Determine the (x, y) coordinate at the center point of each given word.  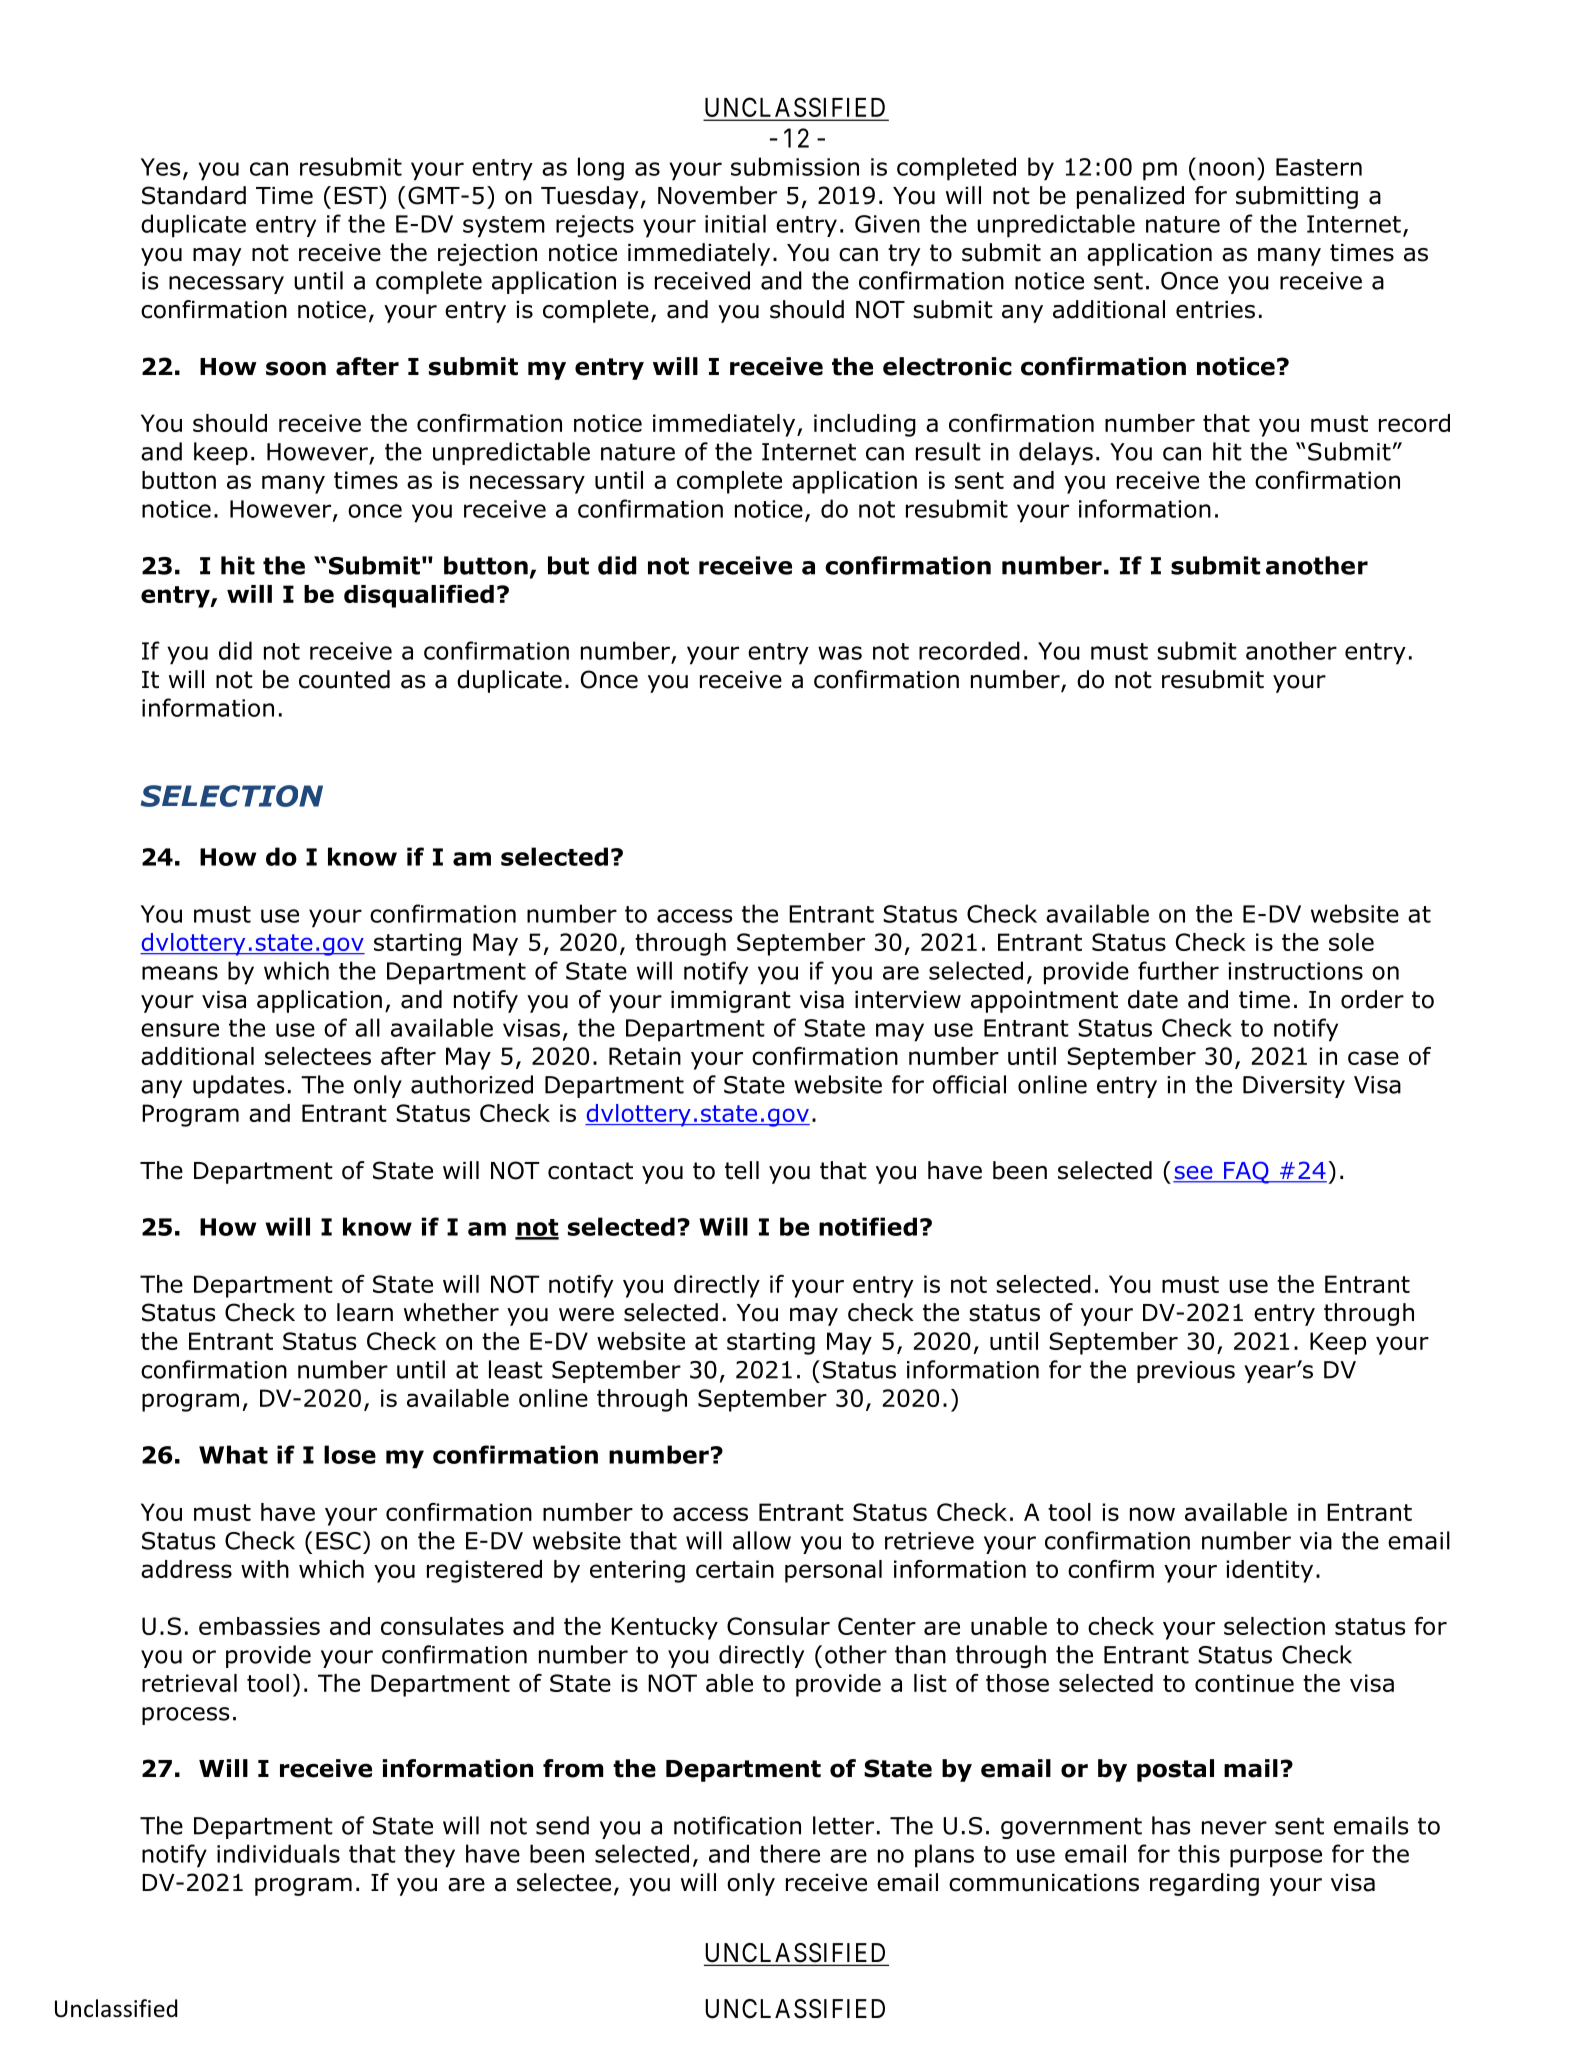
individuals (278, 1853)
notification (737, 1825)
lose (350, 1454)
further (1178, 970)
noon (1226, 169)
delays (1056, 453)
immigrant (731, 1002)
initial (735, 223)
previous (1186, 1372)
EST (357, 195)
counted (344, 679)
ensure (180, 1030)
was (840, 653)
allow (762, 1540)
